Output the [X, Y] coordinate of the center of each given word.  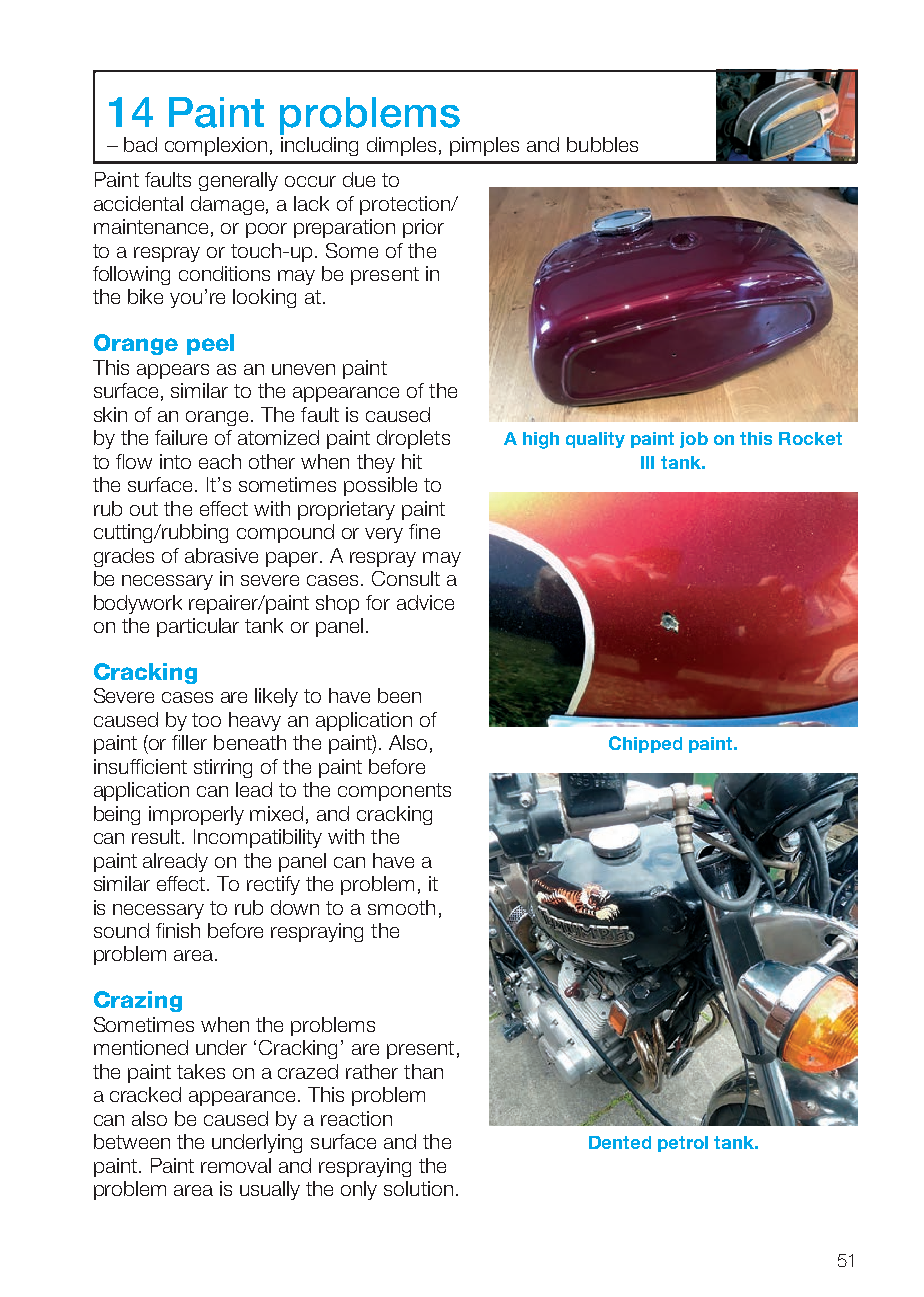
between [132, 1141]
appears [173, 371]
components [394, 792]
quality [595, 440]
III [647, 462]
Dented [620, 1142]
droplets [413, 439]
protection [406, 205]
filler [189, 742]
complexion [216, 146]
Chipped [645, 744]
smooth [401, 907]
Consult [406, 578]
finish [178, 930]
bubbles [602, 144]
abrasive [221, 555]
